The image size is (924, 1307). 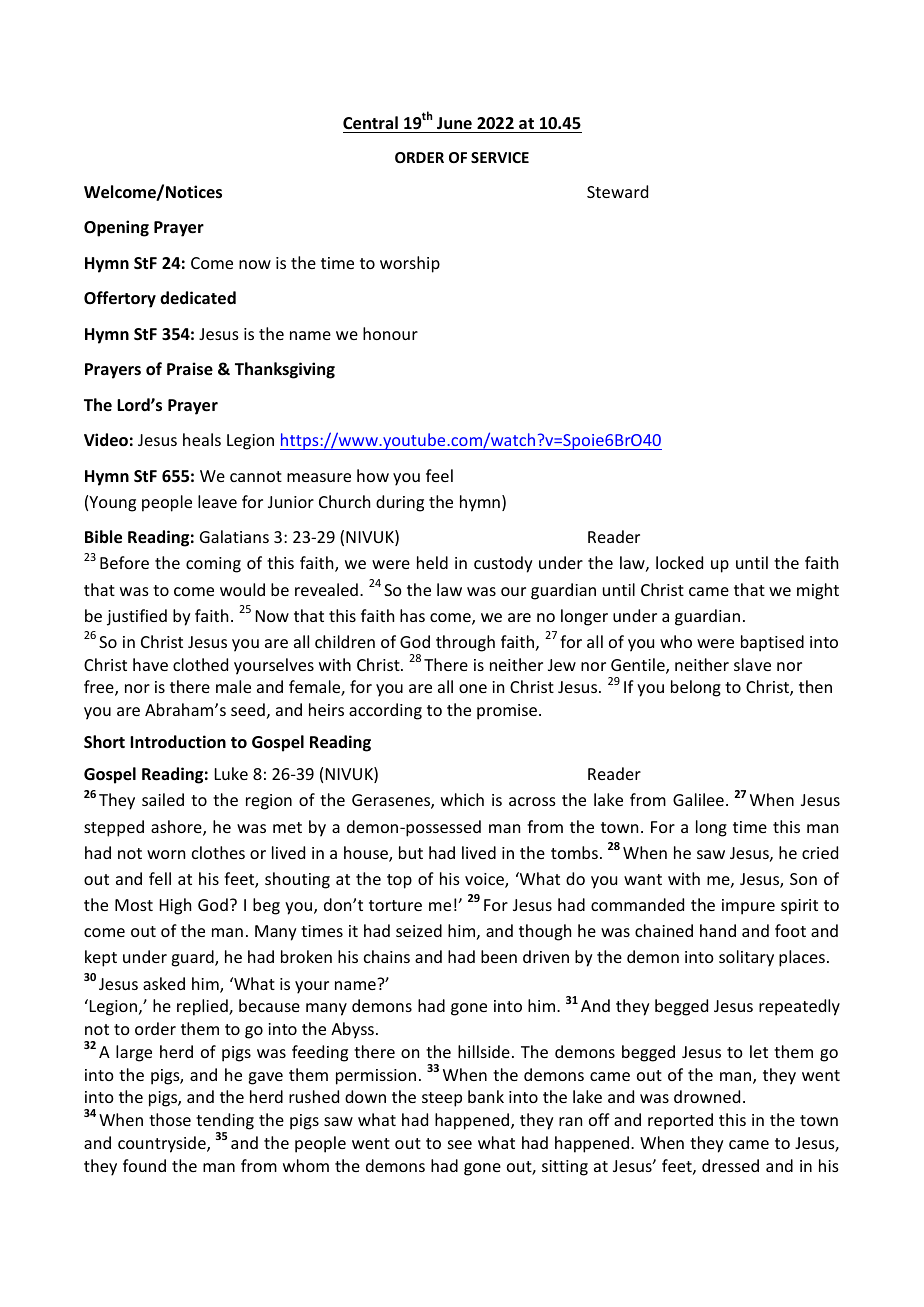 I want to click on High, so click(x=175, y=906).
